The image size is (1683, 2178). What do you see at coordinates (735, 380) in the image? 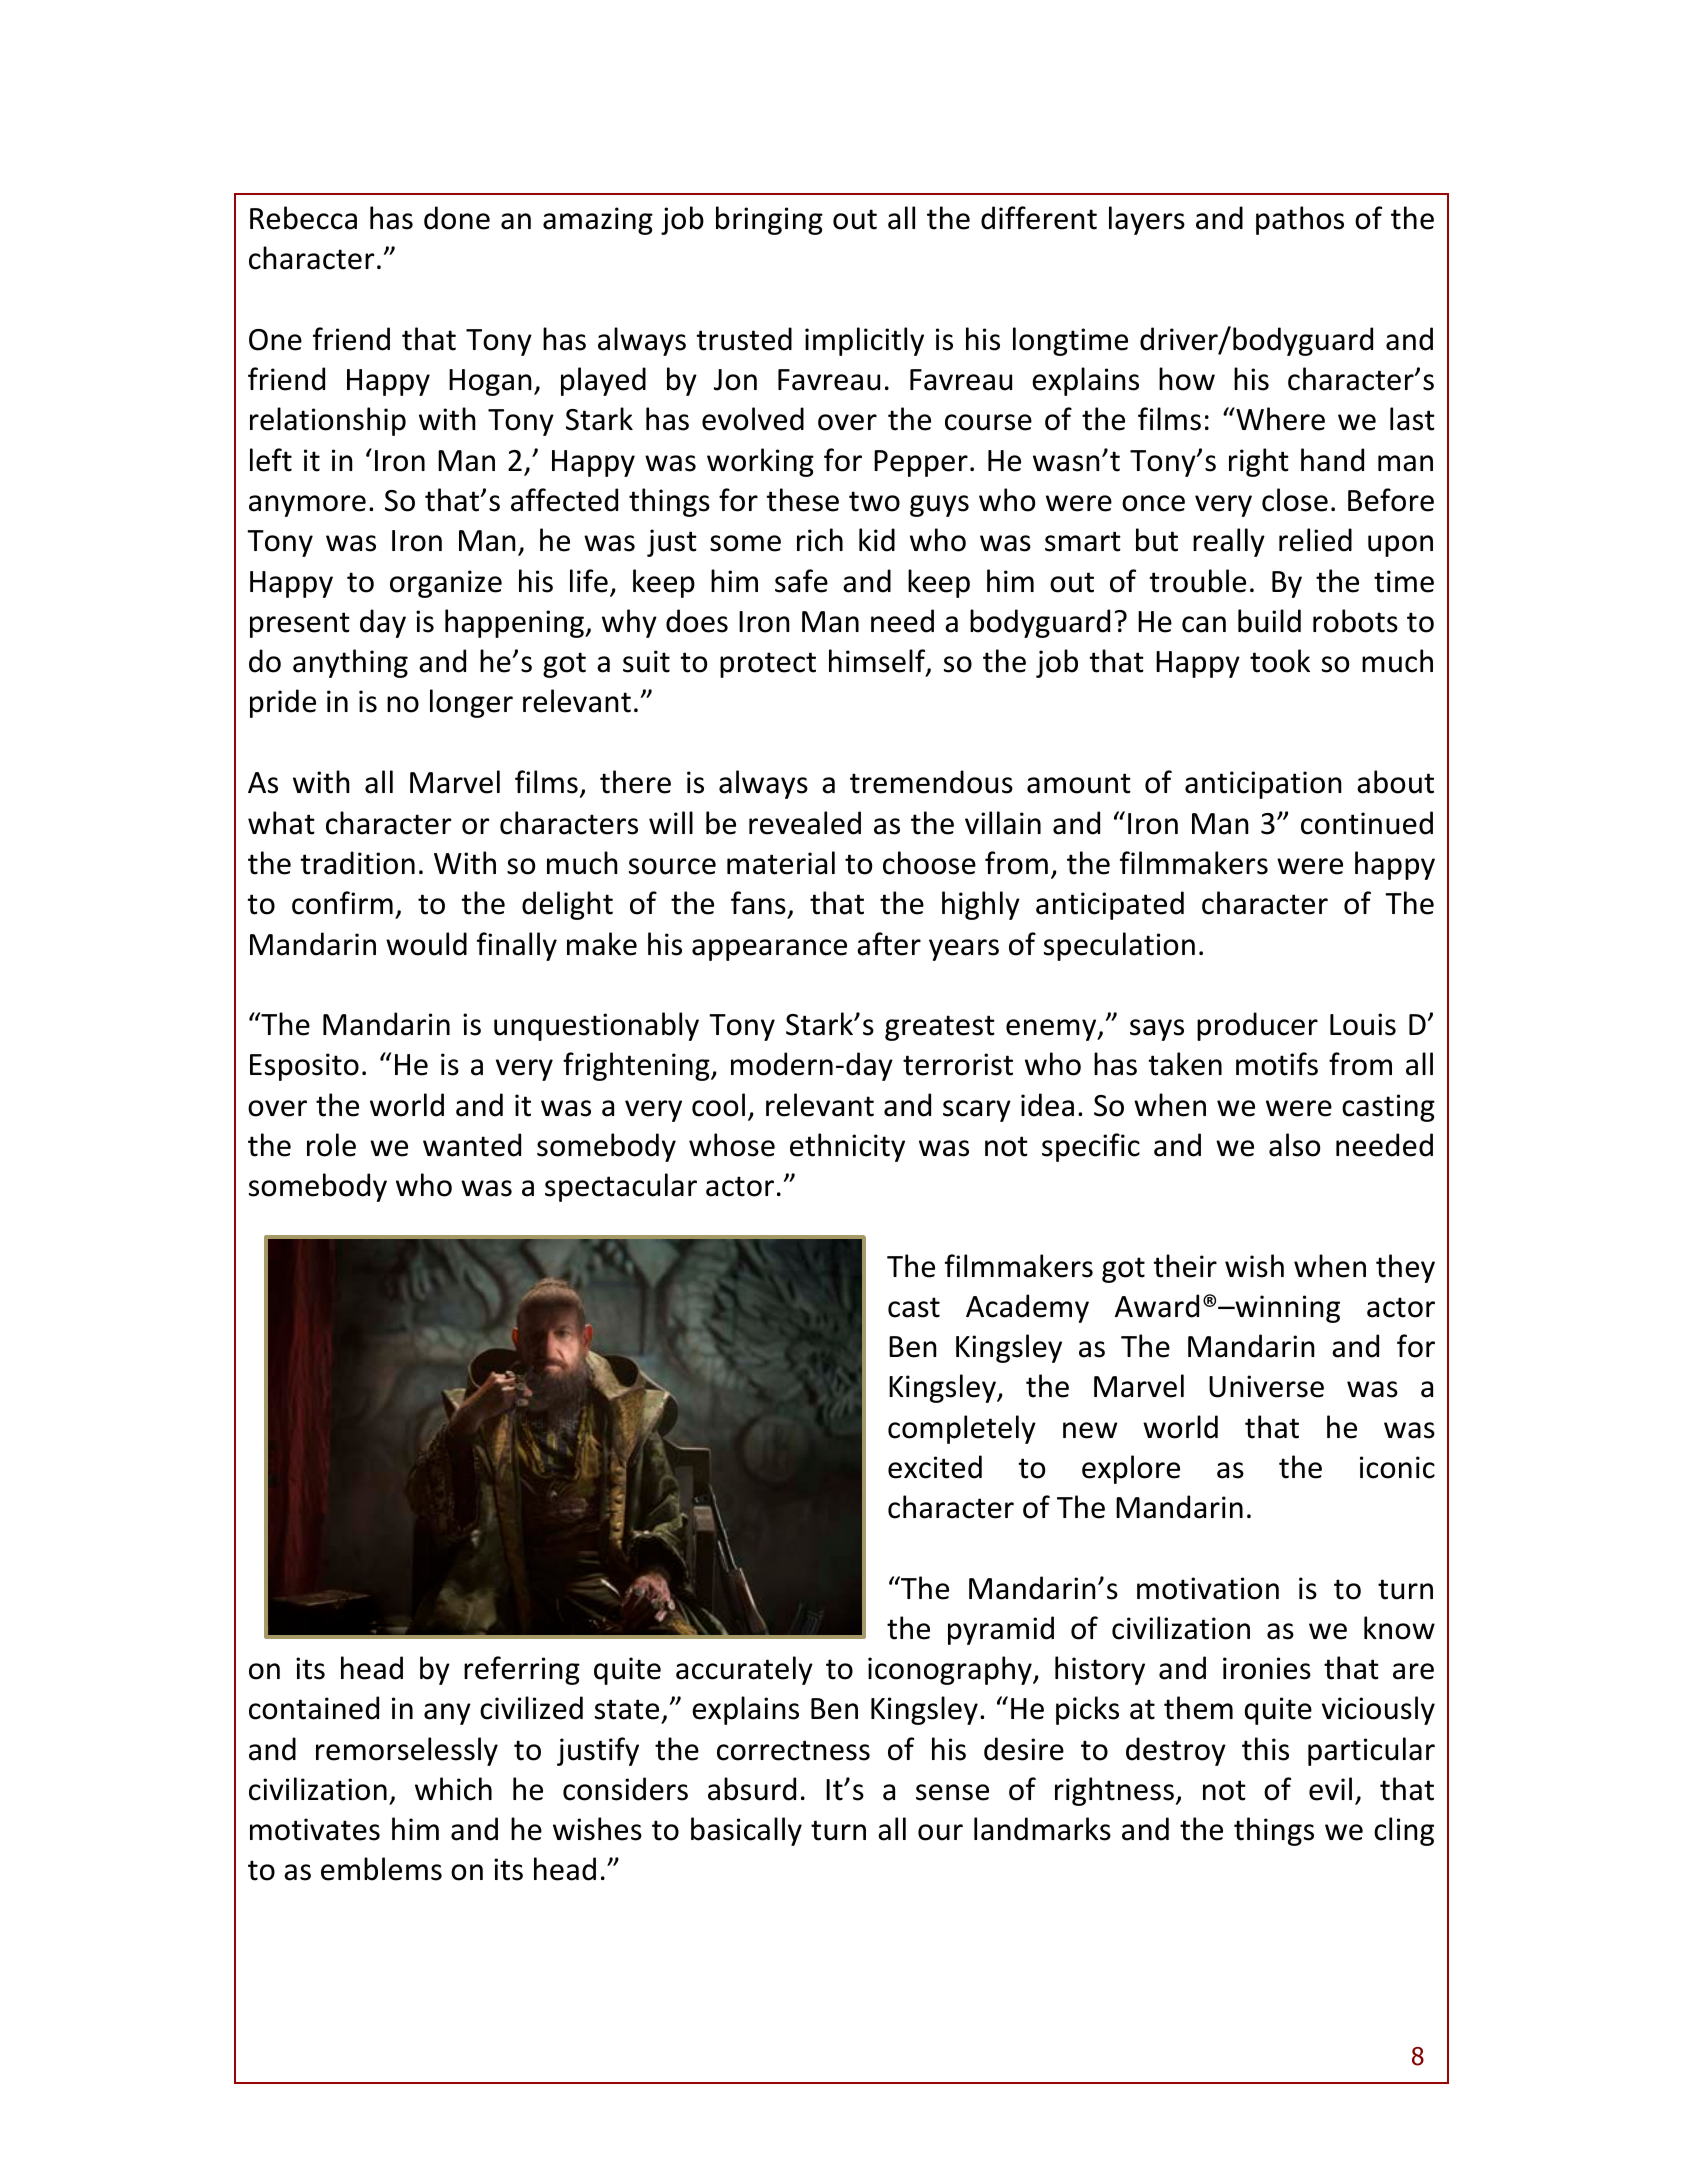
I see `Jon` at bounding box center [735, 380].
